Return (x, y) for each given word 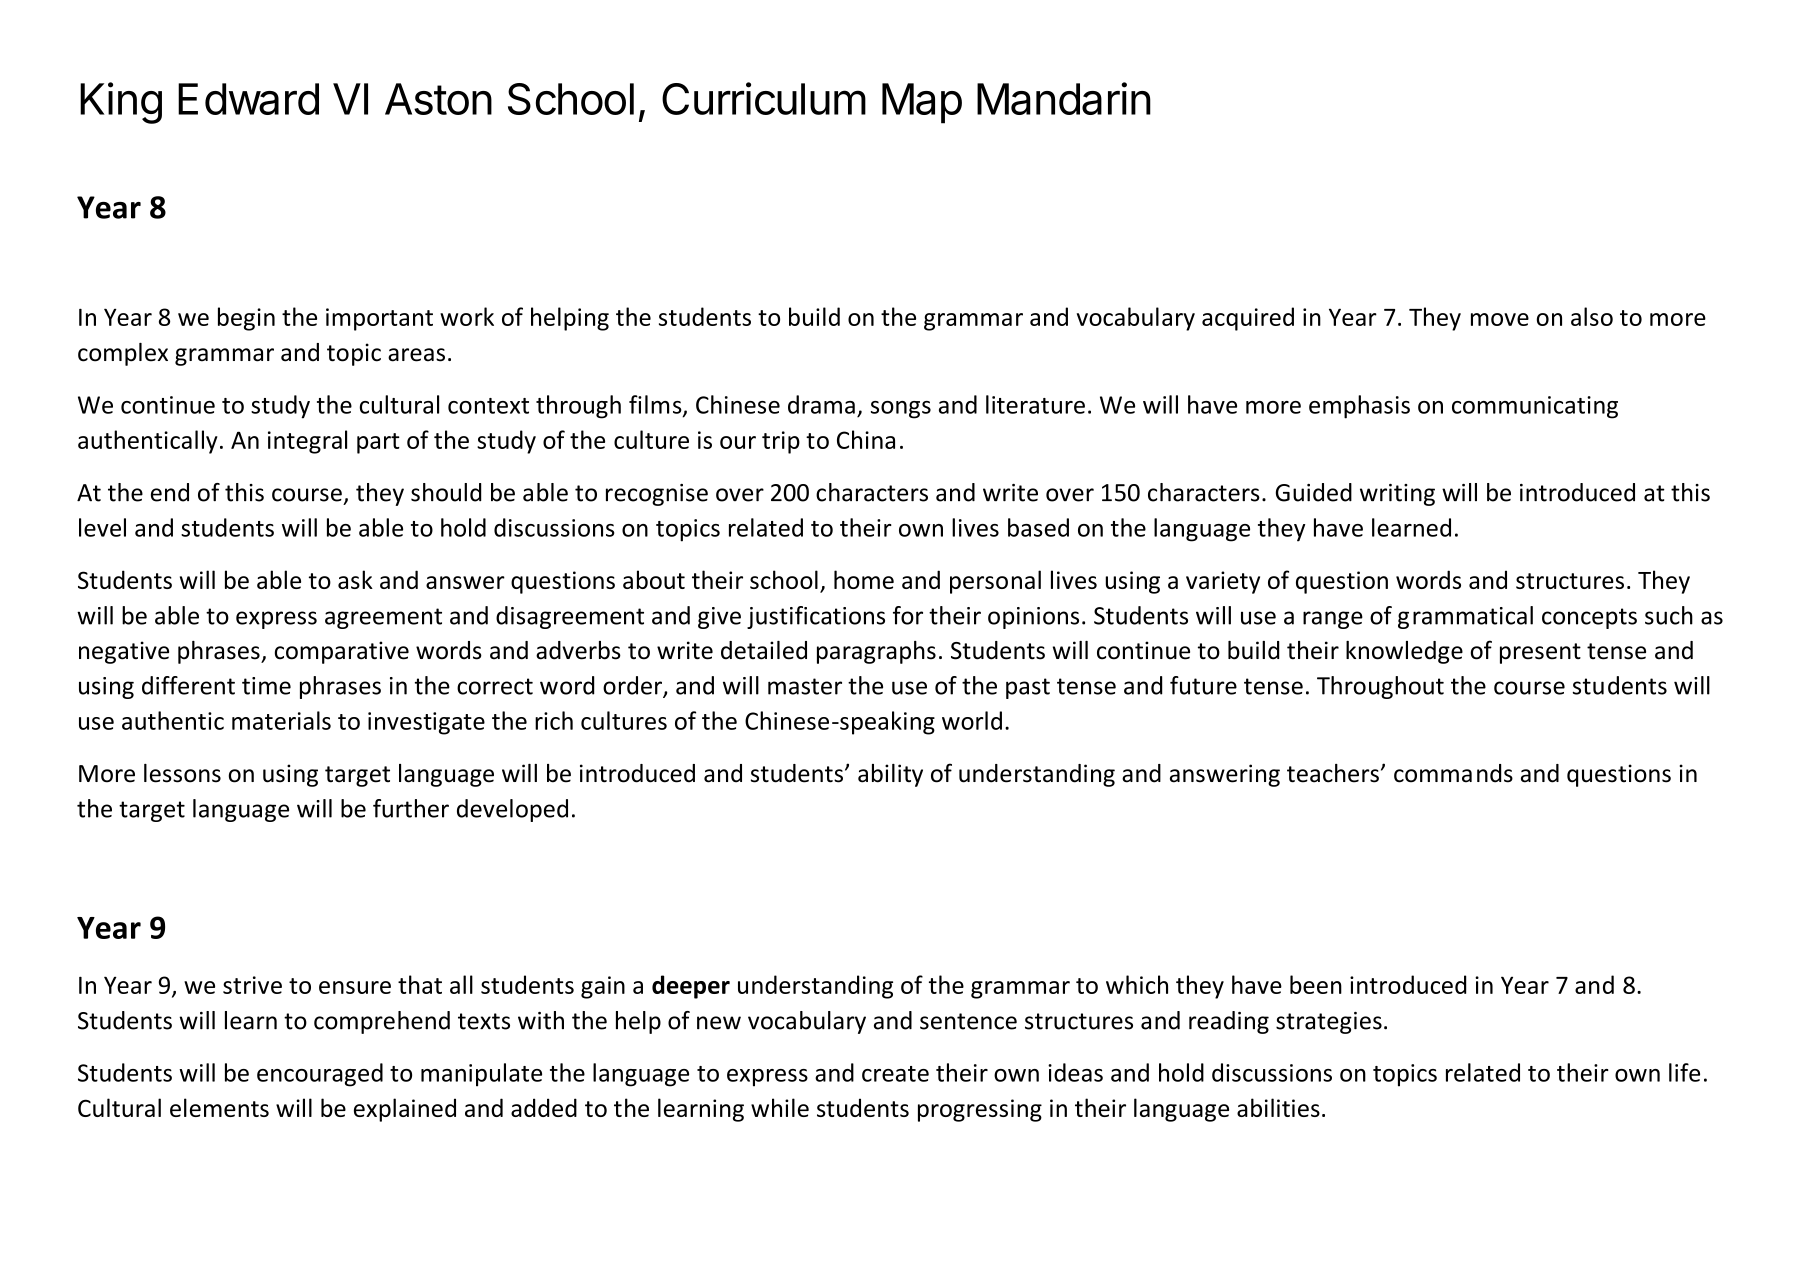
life (1684, 1072)
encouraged (320, 1075)
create (895, 1074)
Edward (248, 99)
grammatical (1465, 617)
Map (922, 103)
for (908, 615)
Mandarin (1064, 98)
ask (355, 579)
